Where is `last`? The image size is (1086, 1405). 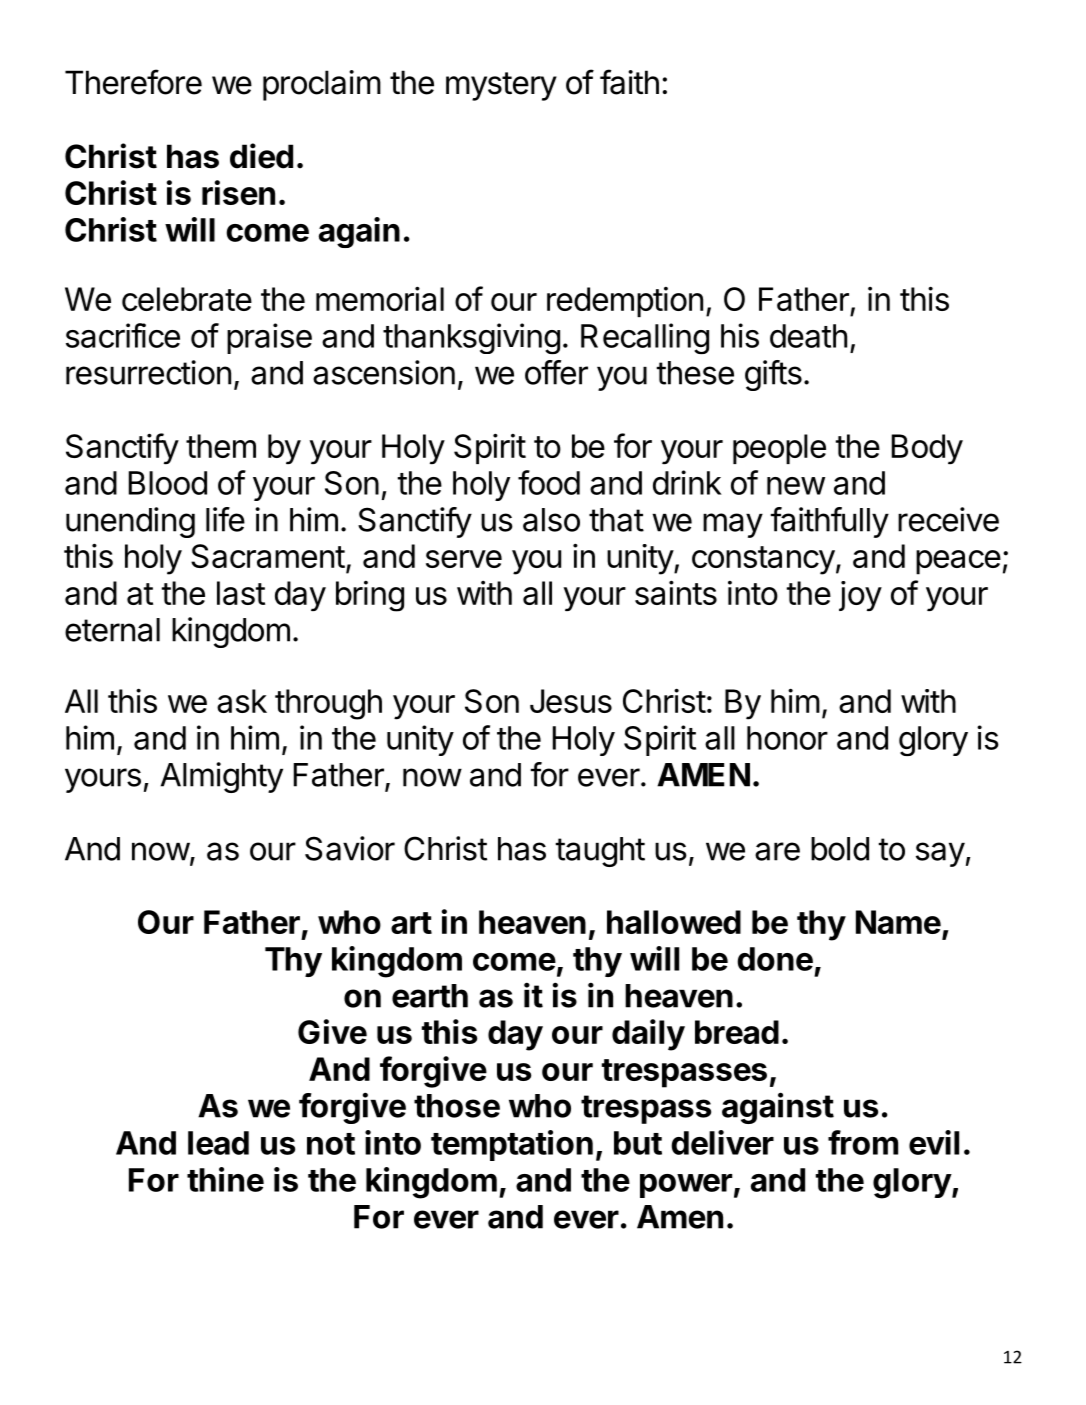 last is located at coordinates (241, 593).
